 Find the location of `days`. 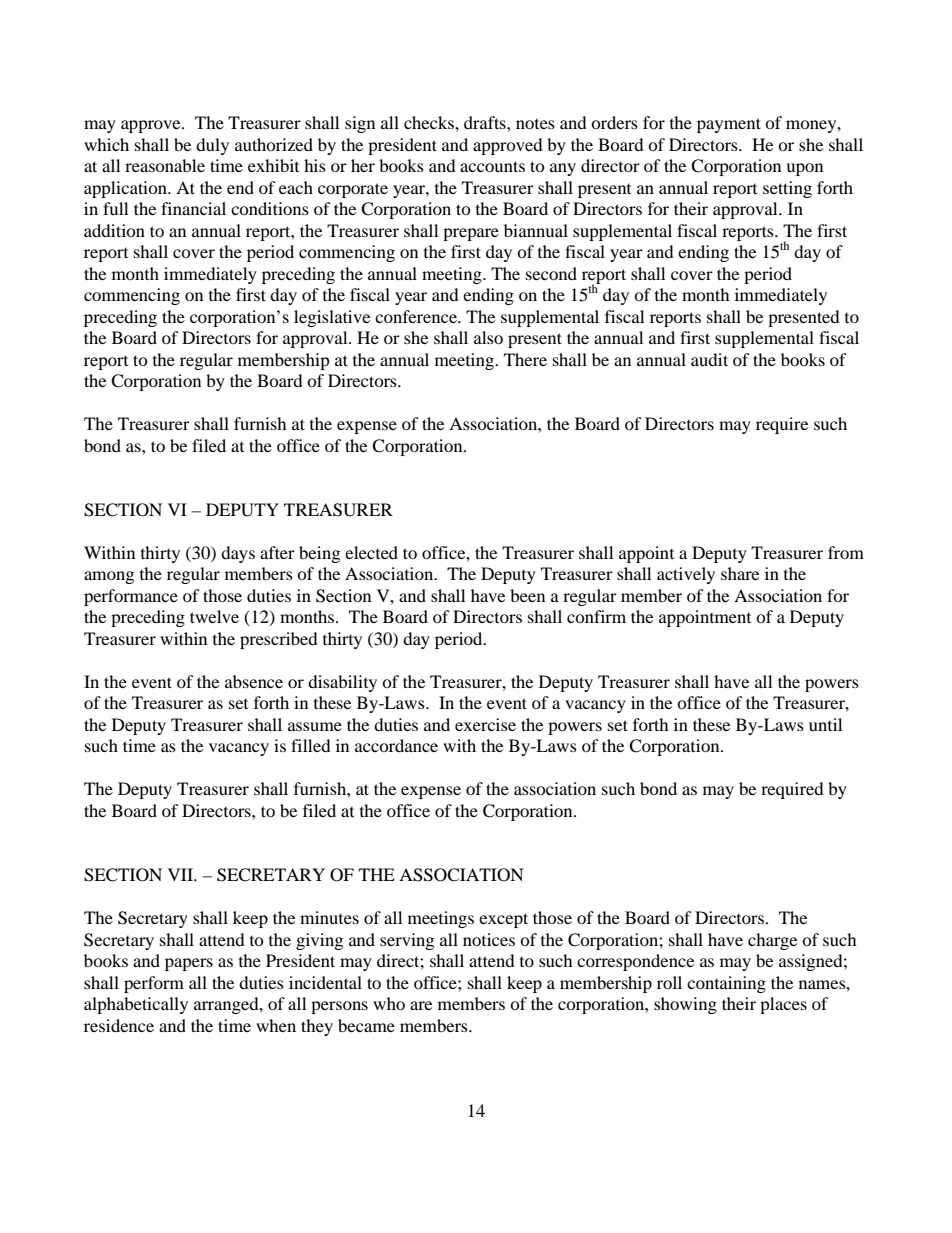

days is located at coordinates (238, 554).
